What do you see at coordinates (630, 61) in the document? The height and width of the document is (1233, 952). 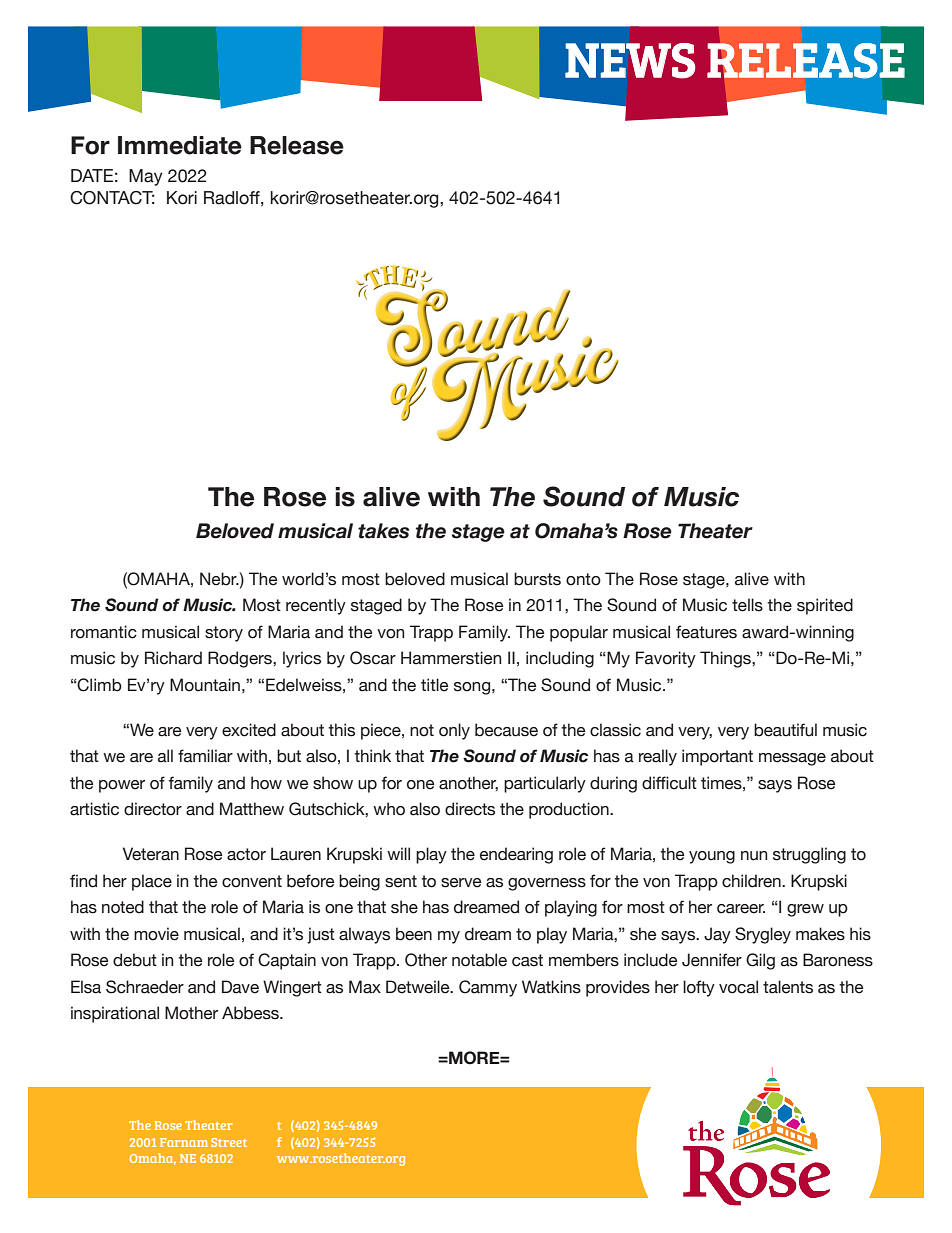 I see `NEWS` at bounding box center [630, 61].
